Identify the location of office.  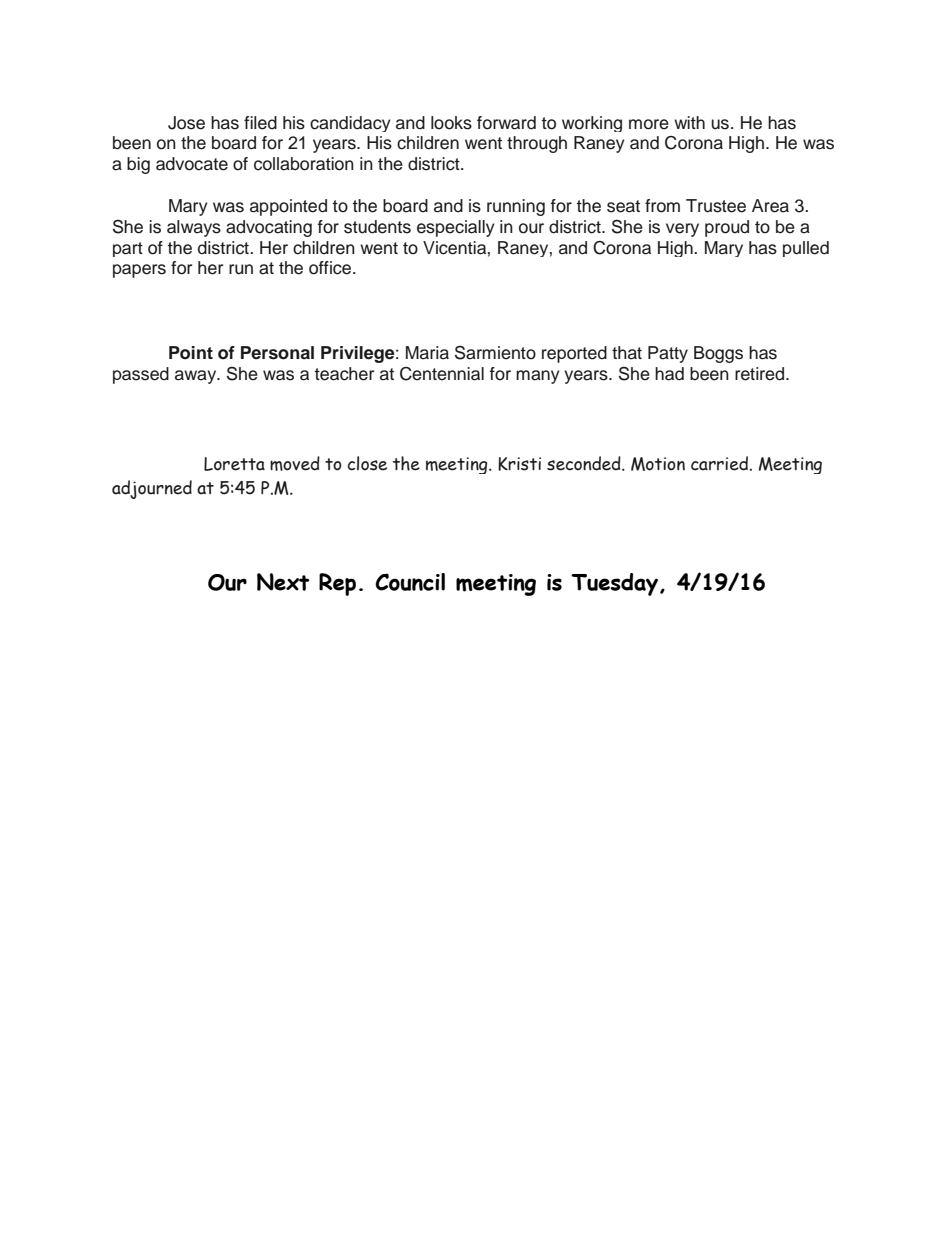
(331, 268).
